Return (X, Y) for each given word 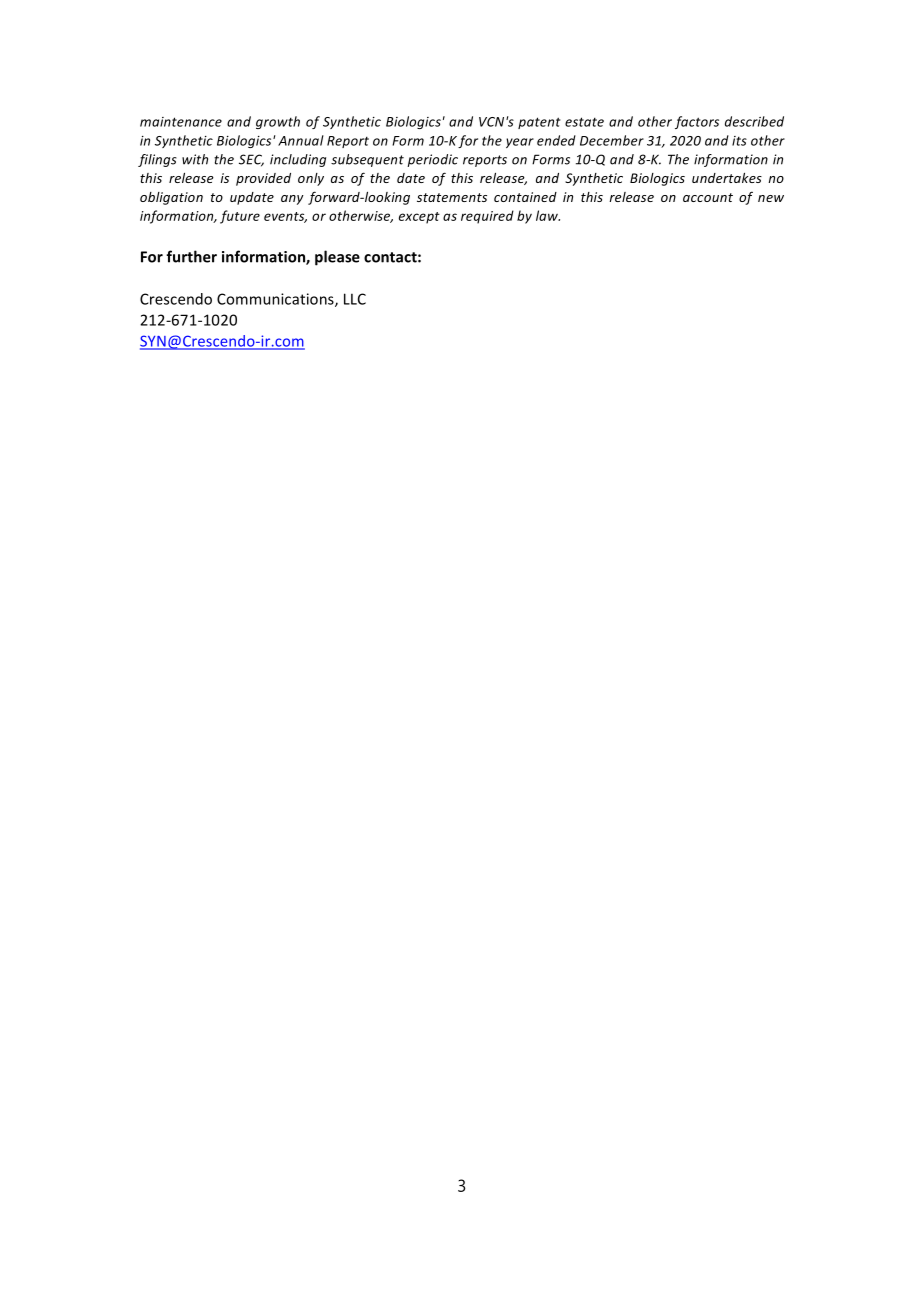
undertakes (727, 178)
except (419, 218)
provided (263, 179)
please (337, 258)
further (191, 256)
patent (539, 123)
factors (697, 122)
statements (452, 197)
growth (278, 122)
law (548, 215)
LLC (355, 299)
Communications (276, 300)
